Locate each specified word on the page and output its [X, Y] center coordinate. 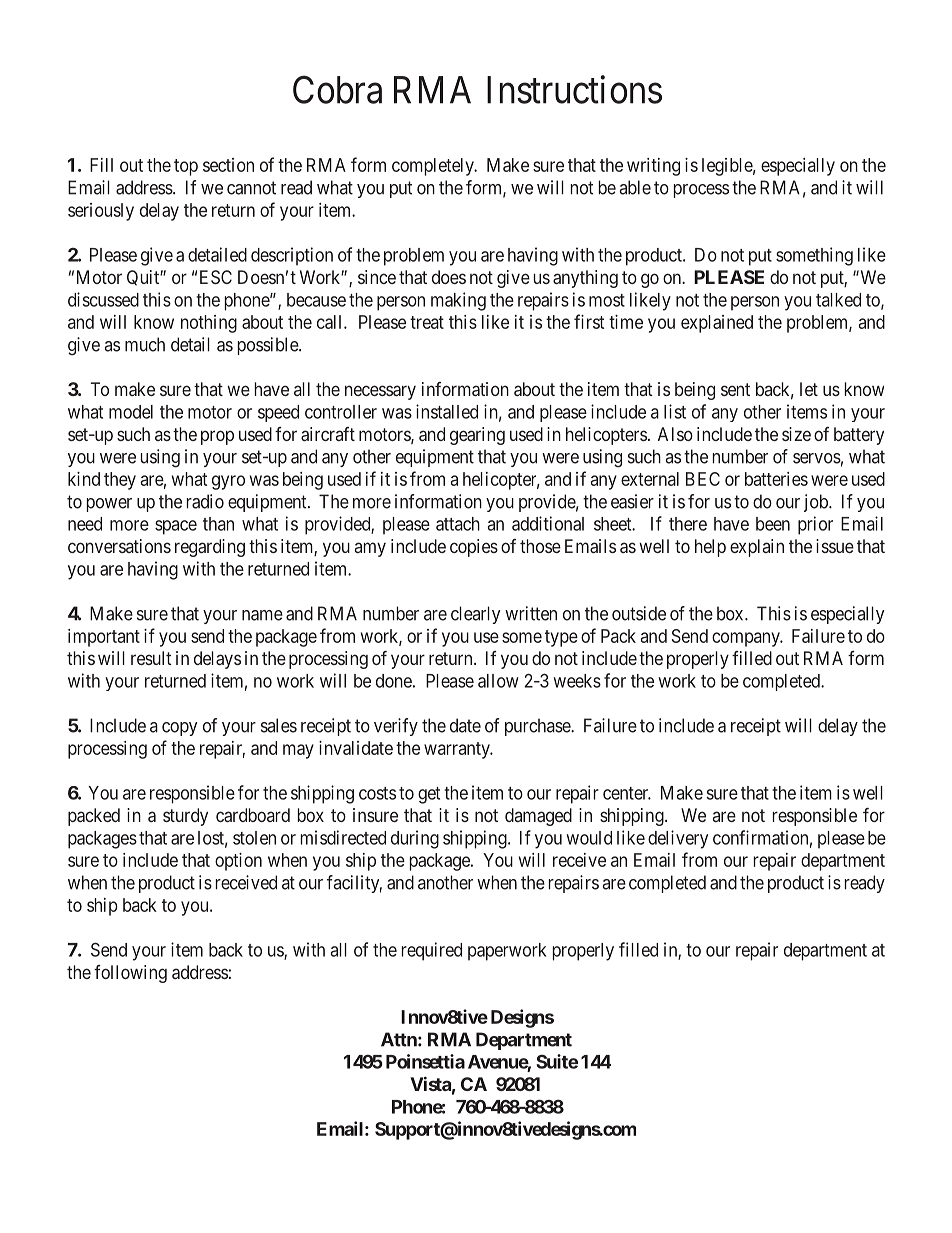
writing [653, 167]
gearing [477, 436]
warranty [458, 750]
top [186, 167]
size [796, 434]
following [130, 974]
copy [179, 729]
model [131, 412]
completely [434, 167]
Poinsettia [425, 1061]
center [627, 793]
